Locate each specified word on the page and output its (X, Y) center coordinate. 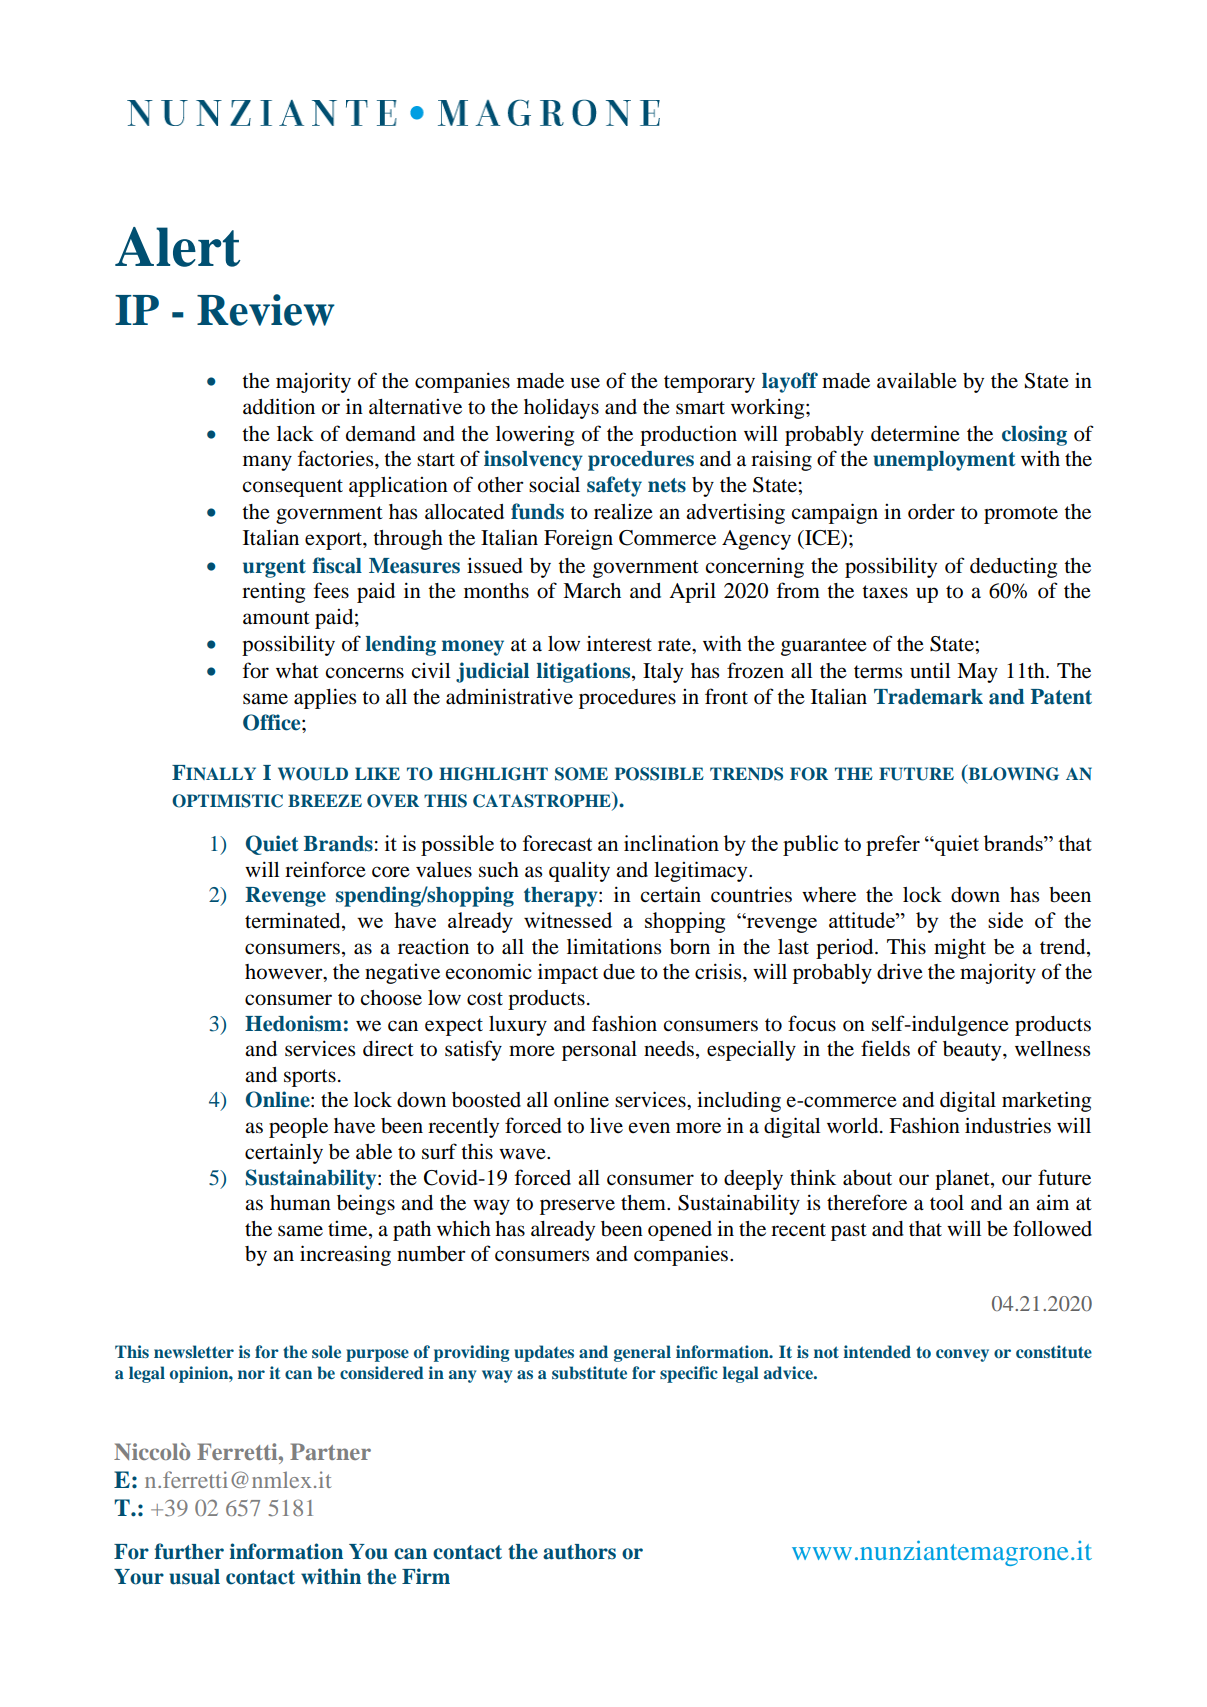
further (189, 1551)
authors (579, 1552)
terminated (294, 922)
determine (915, 433)
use (585, 383)
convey (962, 1355)
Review (266, 310)
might (960, 949)
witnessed (568, 920)
